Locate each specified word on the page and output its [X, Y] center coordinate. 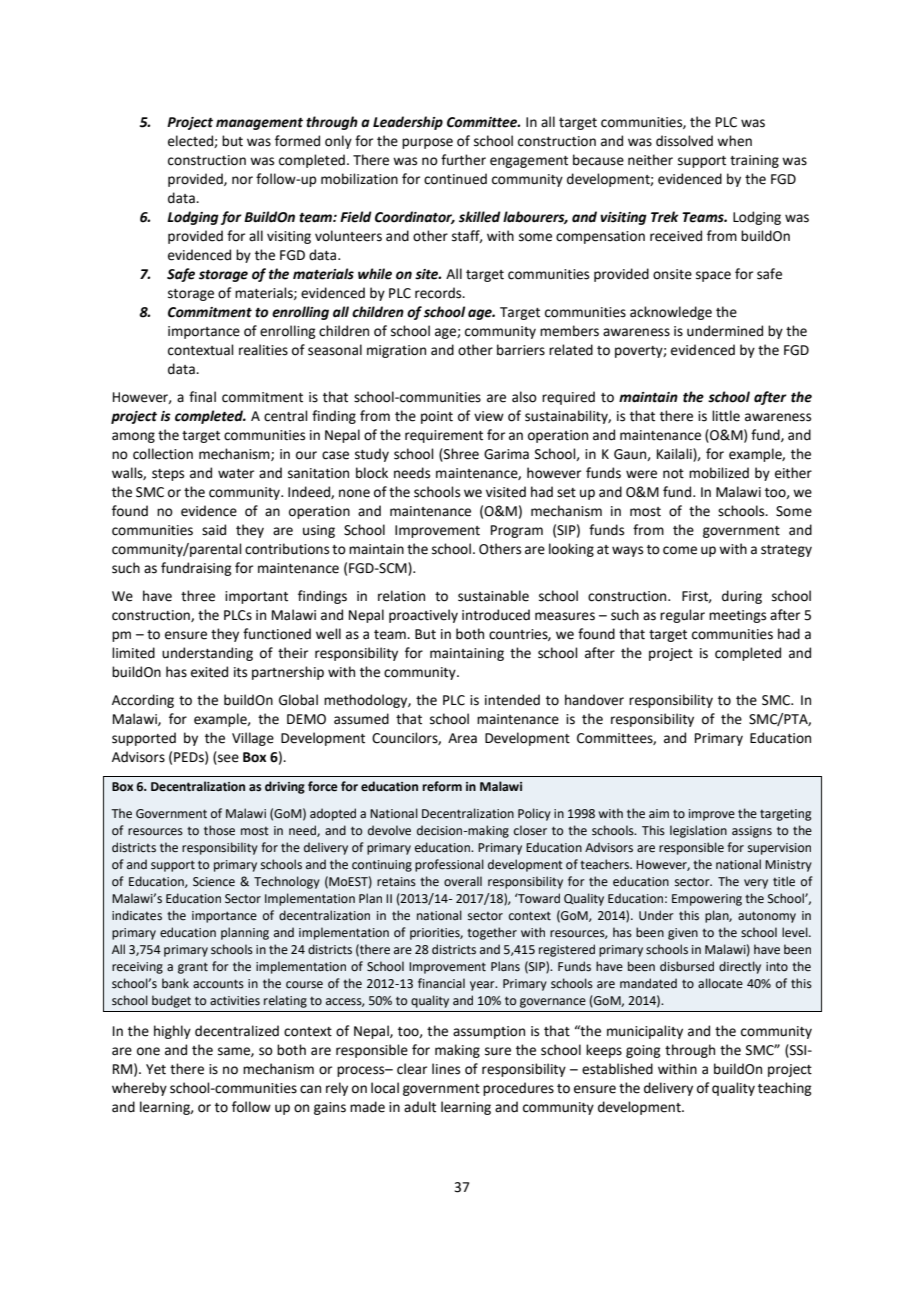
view [489, 416]
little [726, 416]
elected [191, 141]
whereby [139, 1089]
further [463, 160]
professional [449, 865]
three [198, 596]
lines [446, 1069]
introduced [496, 615]
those [219, 830]
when [734, 141]
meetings [737, 616]
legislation [698, 831]
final [202, 397]
